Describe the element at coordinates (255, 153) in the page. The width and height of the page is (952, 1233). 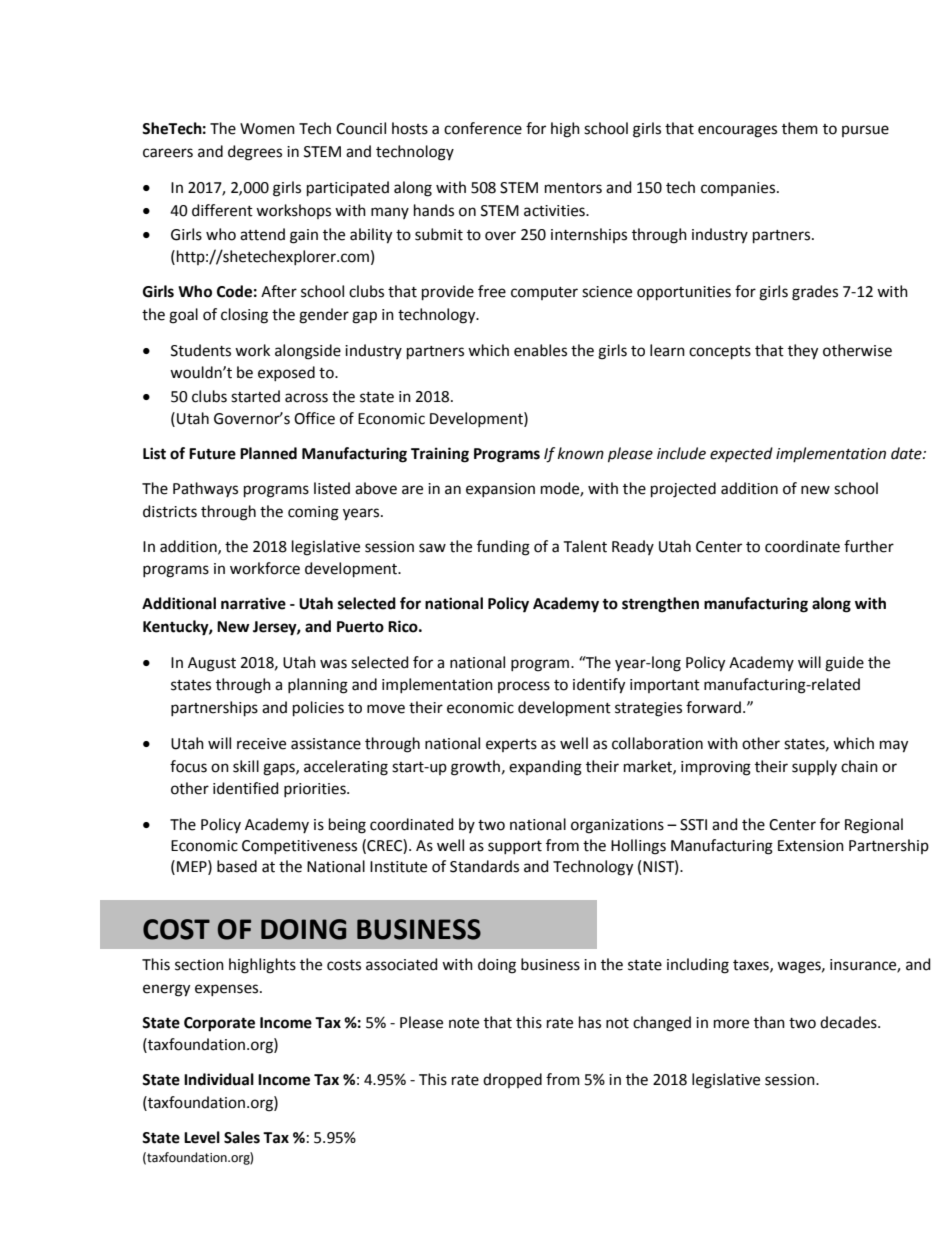
I see `degrees` at that location.
